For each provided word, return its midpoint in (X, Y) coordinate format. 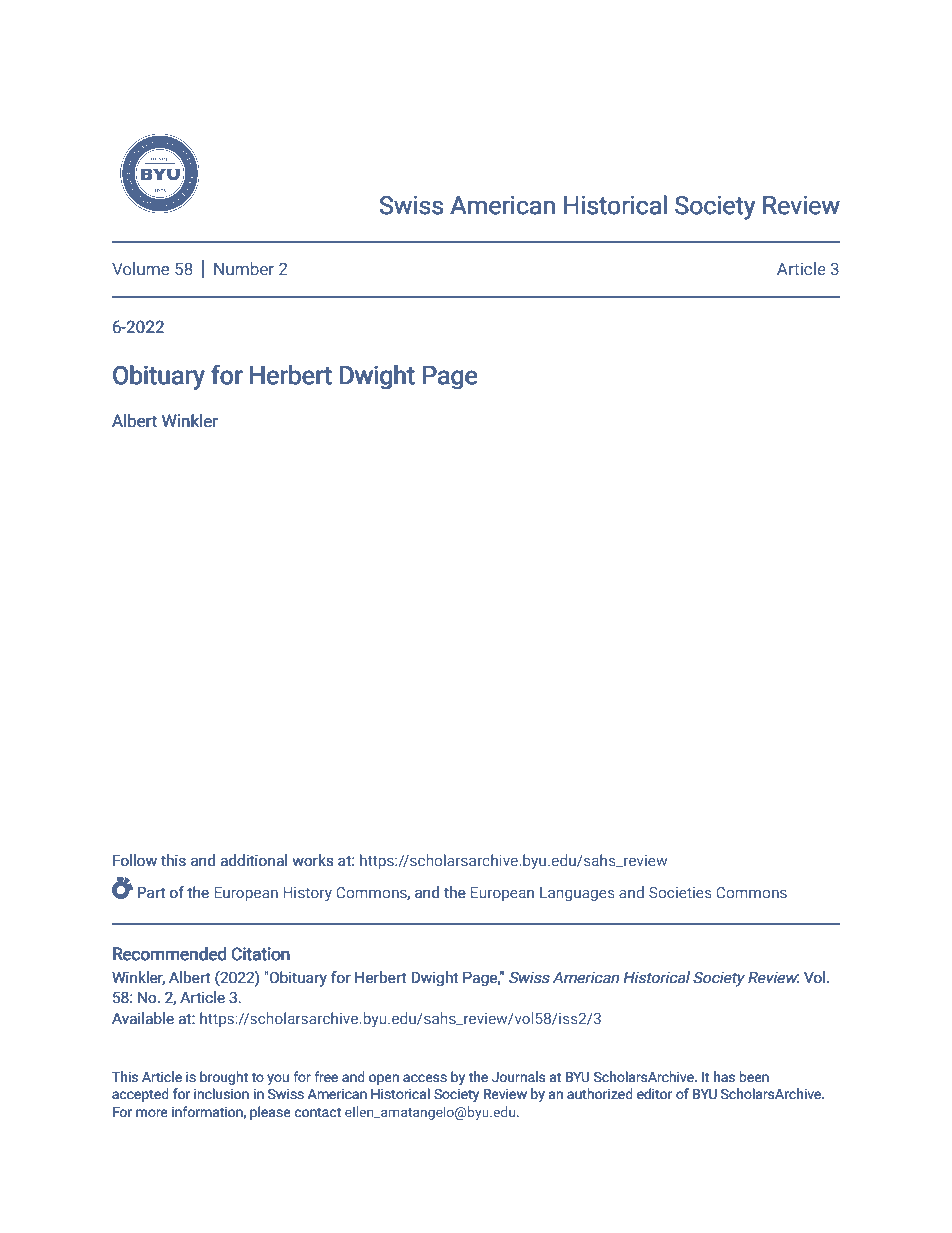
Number (244, 268)
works (313, 860)
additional (253, 860)
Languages (577, 894)
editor (655, 1094)
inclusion (221, 1094)
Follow (135, 860)
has (724, 1077)
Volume (140, 268)
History (307, 894)
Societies (680, 892)
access (425, 1078)
